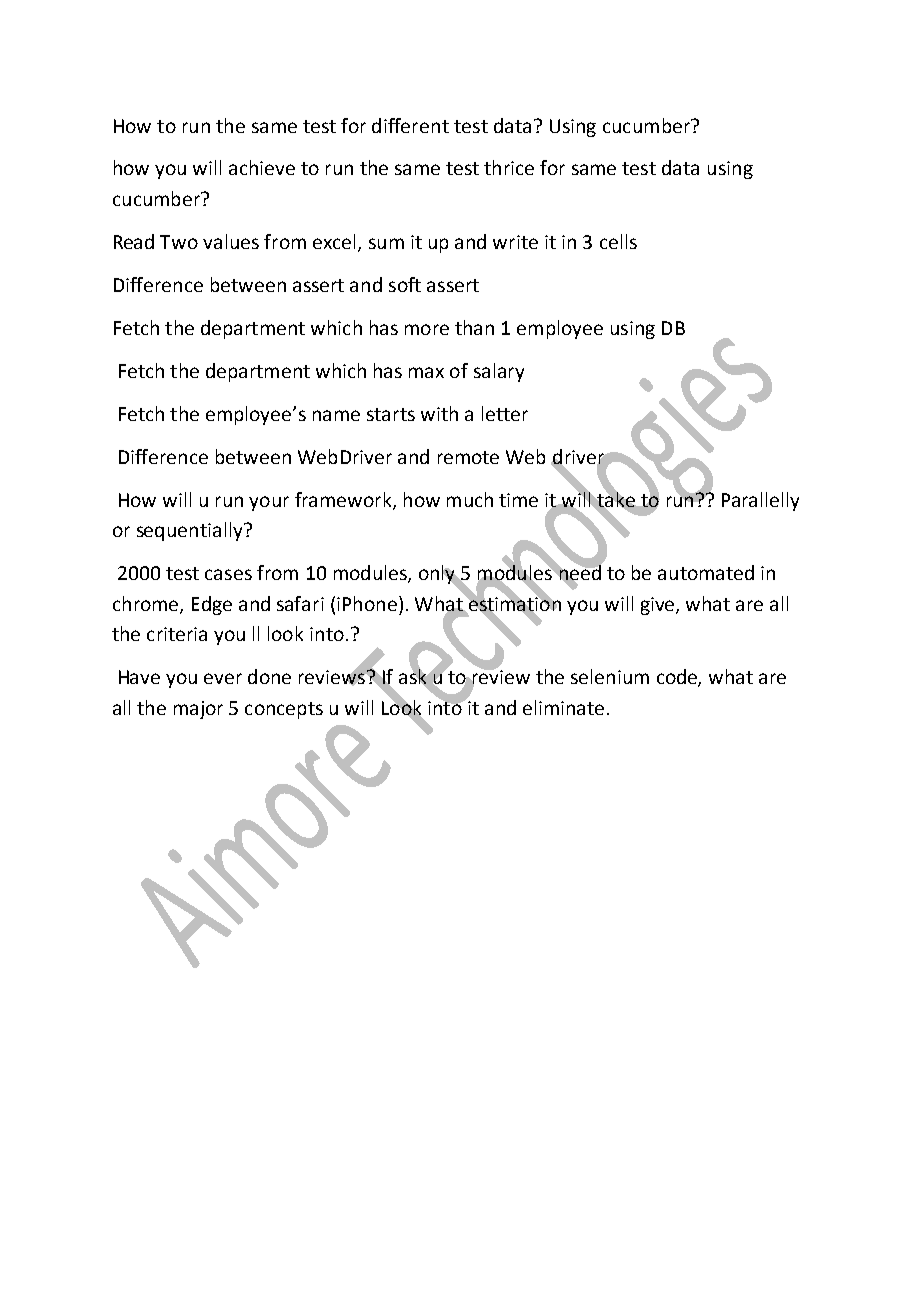  Describe the element at coordinates (505, 413) in the image. I see `letter` at that location.
